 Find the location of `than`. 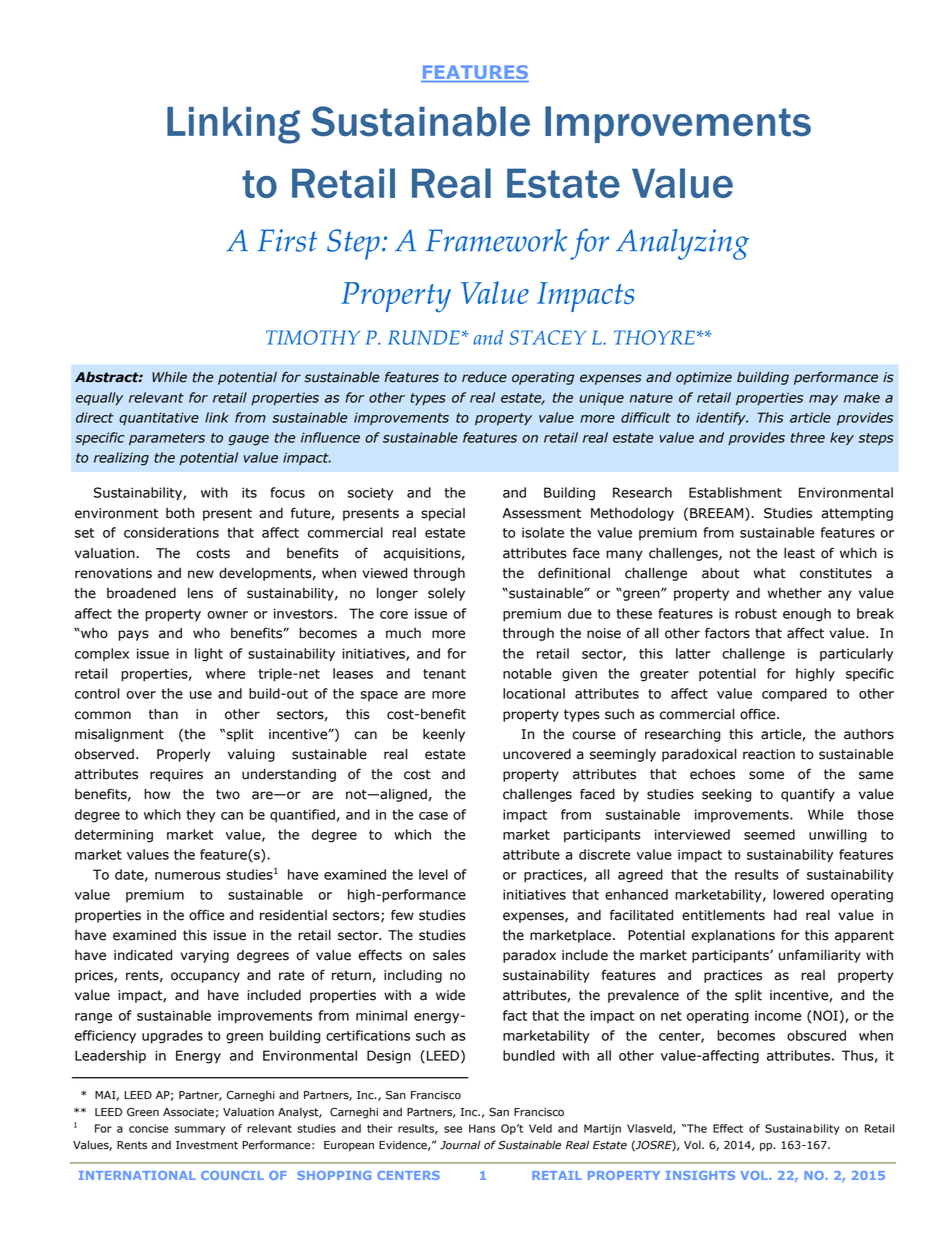

than is located at coordinates (163, 714).
